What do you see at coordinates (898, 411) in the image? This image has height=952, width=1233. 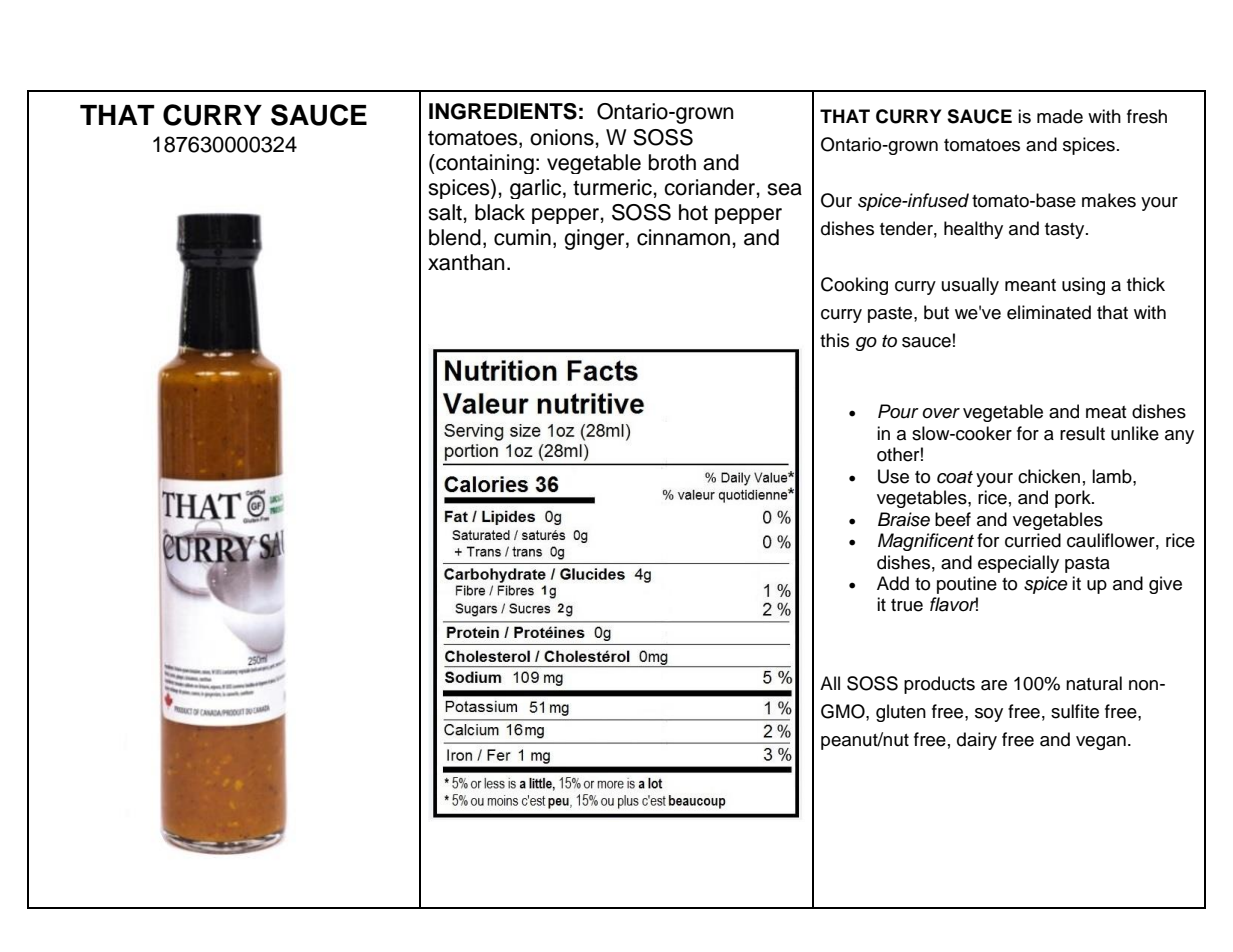 I see `Pour` at bounding box center [898, 411].
